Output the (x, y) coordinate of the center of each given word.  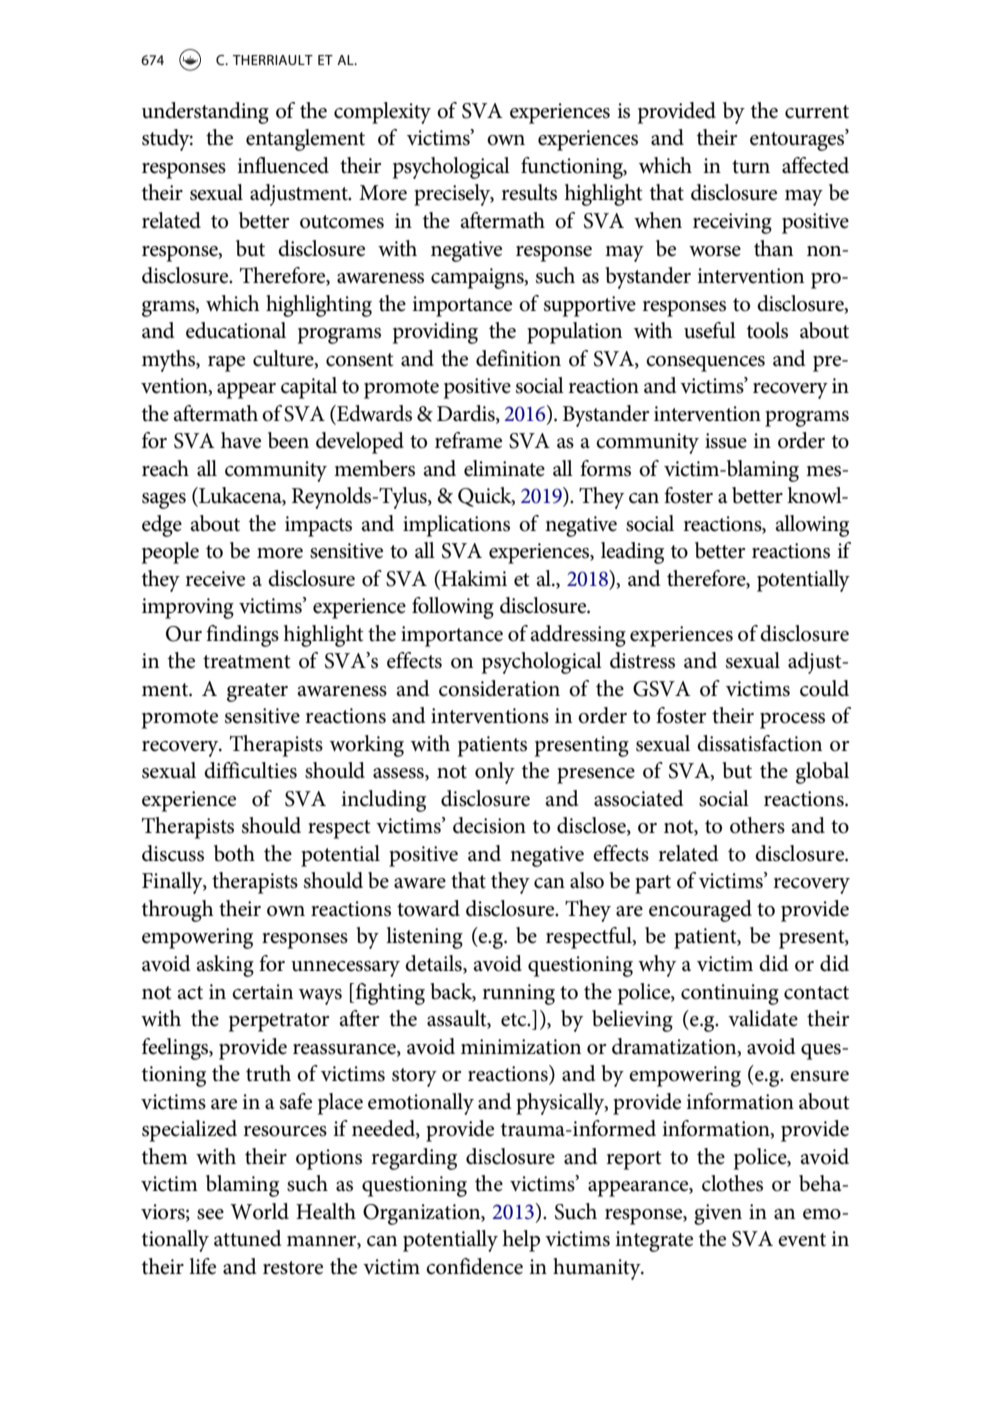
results (529, 192)
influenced (283, 165)
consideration (499, 688)
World (259, 1211)
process (792, 721)
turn (751, 167)
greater (257, 692)
